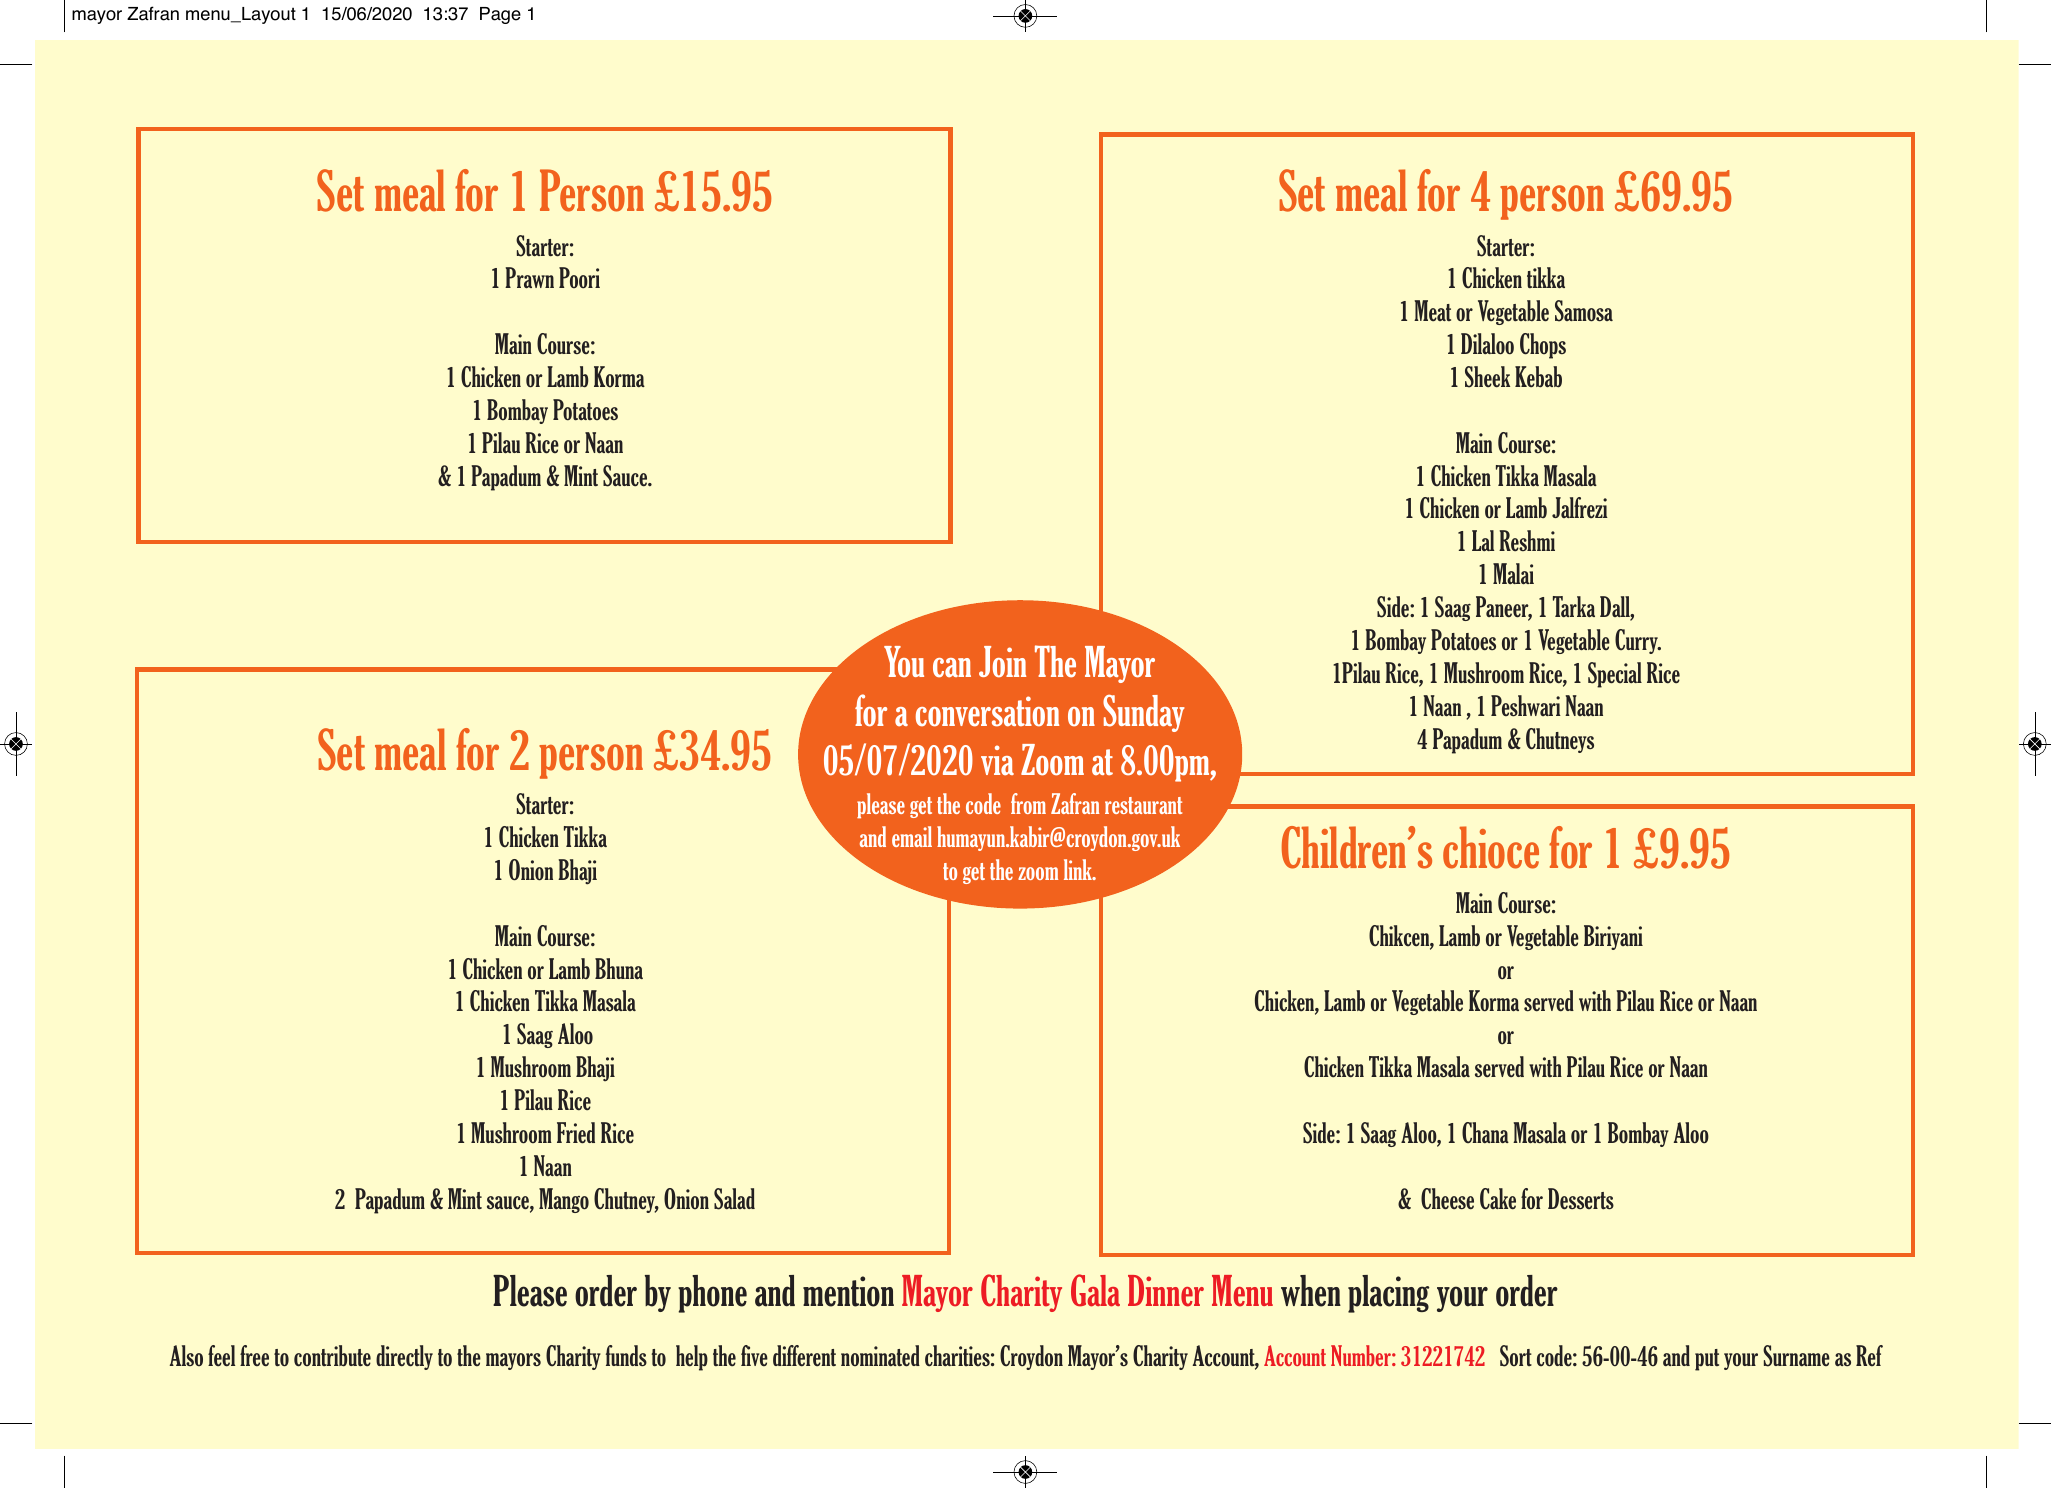 The height and width of the screenshot is (1488, 2051). What do you see at coordinates (987, 711) in the screenshot?
I see `conversation` at bounding box center [987, 711].
